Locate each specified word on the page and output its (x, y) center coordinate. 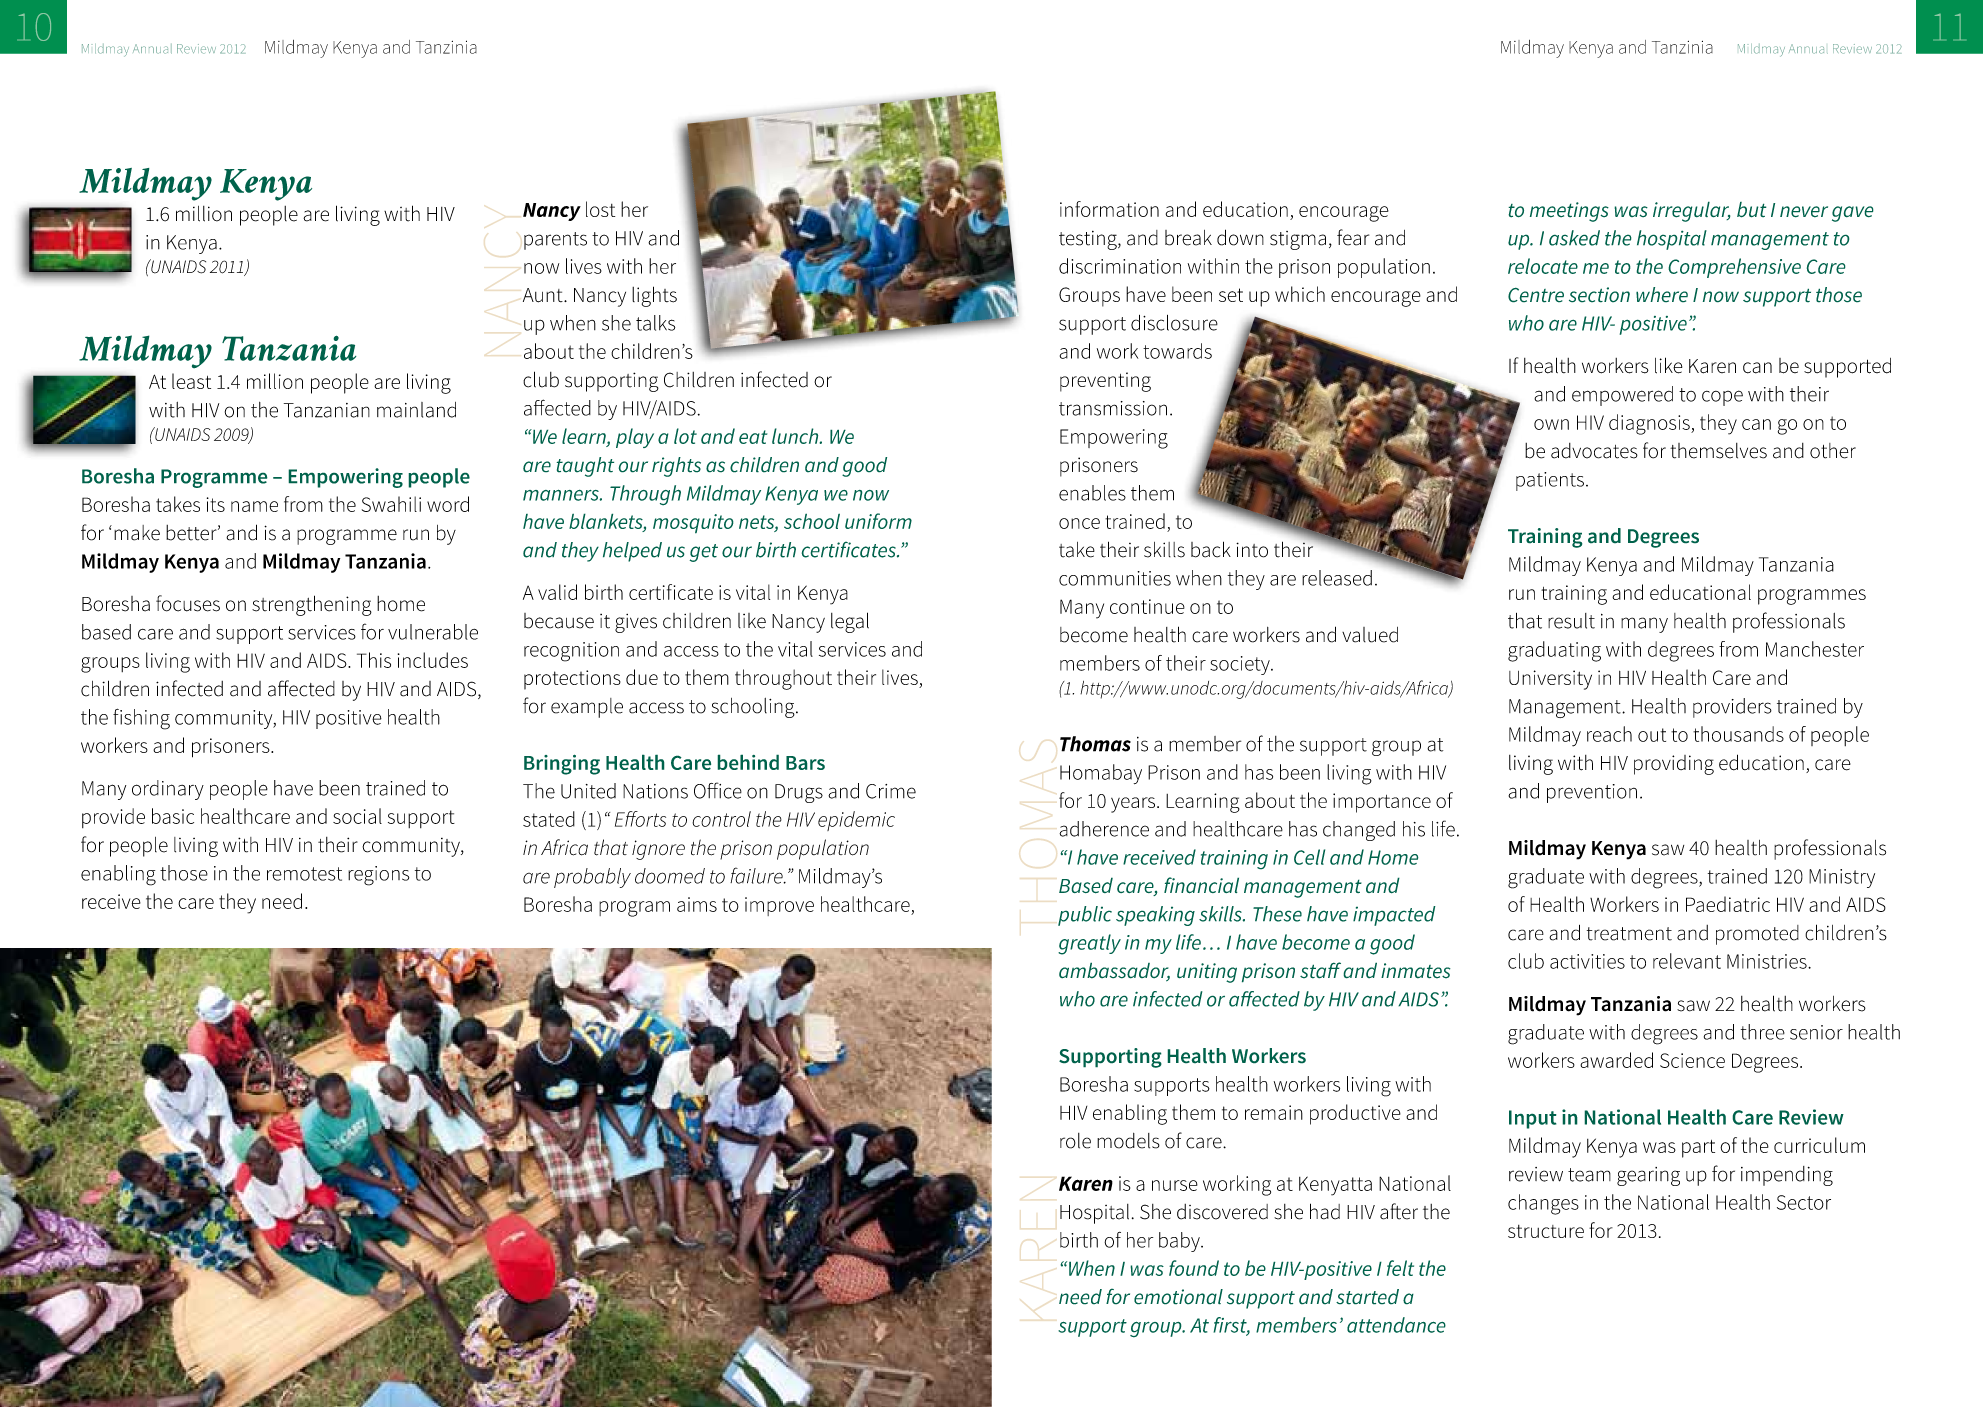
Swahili (391, 504)
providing (1674, 765)
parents (555, 241)
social (357, 816)
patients (1550, 481)
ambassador (1114, 971)
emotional (1178, 1297)
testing (1089, 240)
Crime (891, 791)
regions (378, 876)
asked (1574, 238)
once (1079, 523)
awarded (1616, 1060)
